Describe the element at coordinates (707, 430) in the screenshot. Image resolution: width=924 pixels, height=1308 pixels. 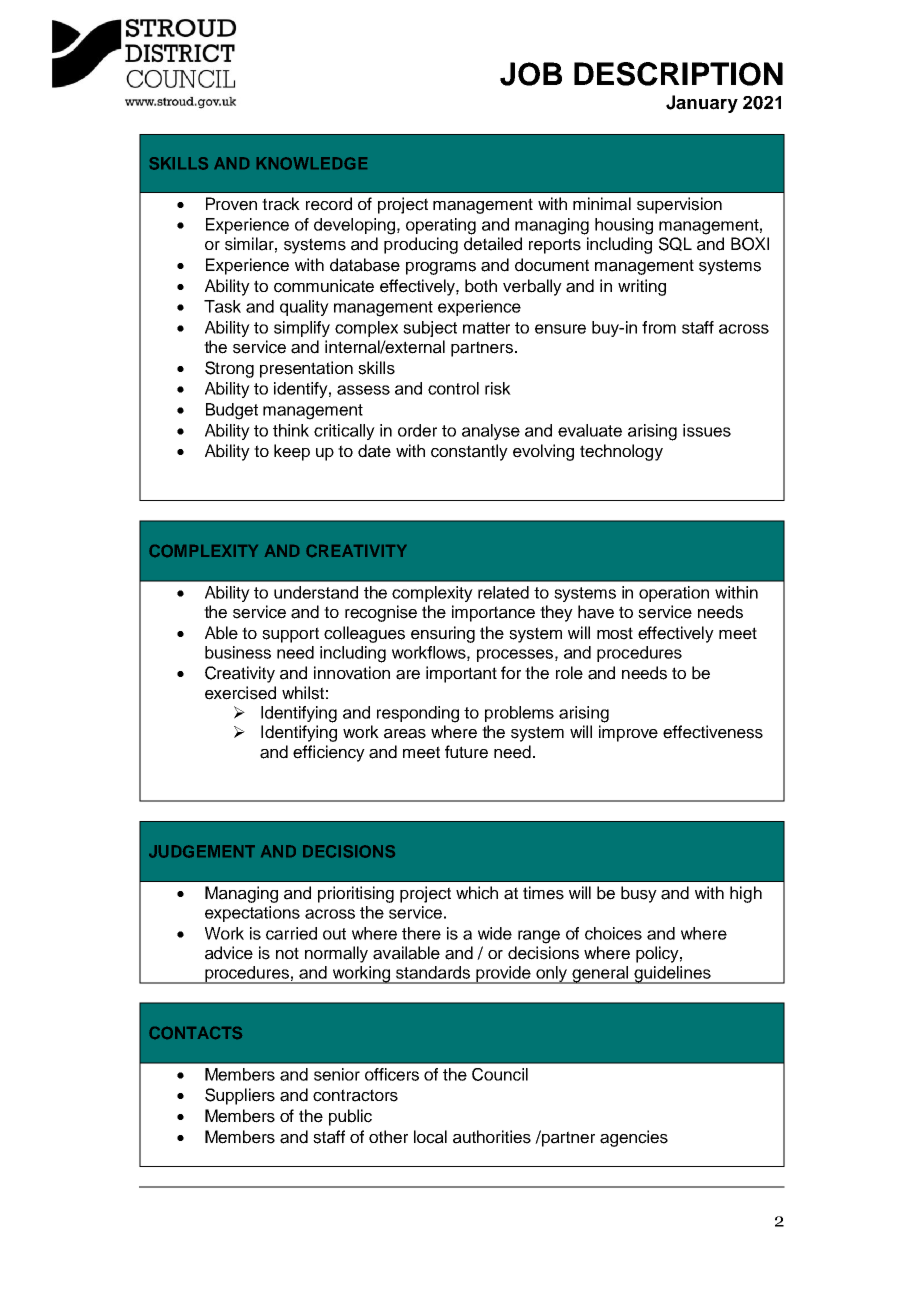
I see `issues` at that location.
